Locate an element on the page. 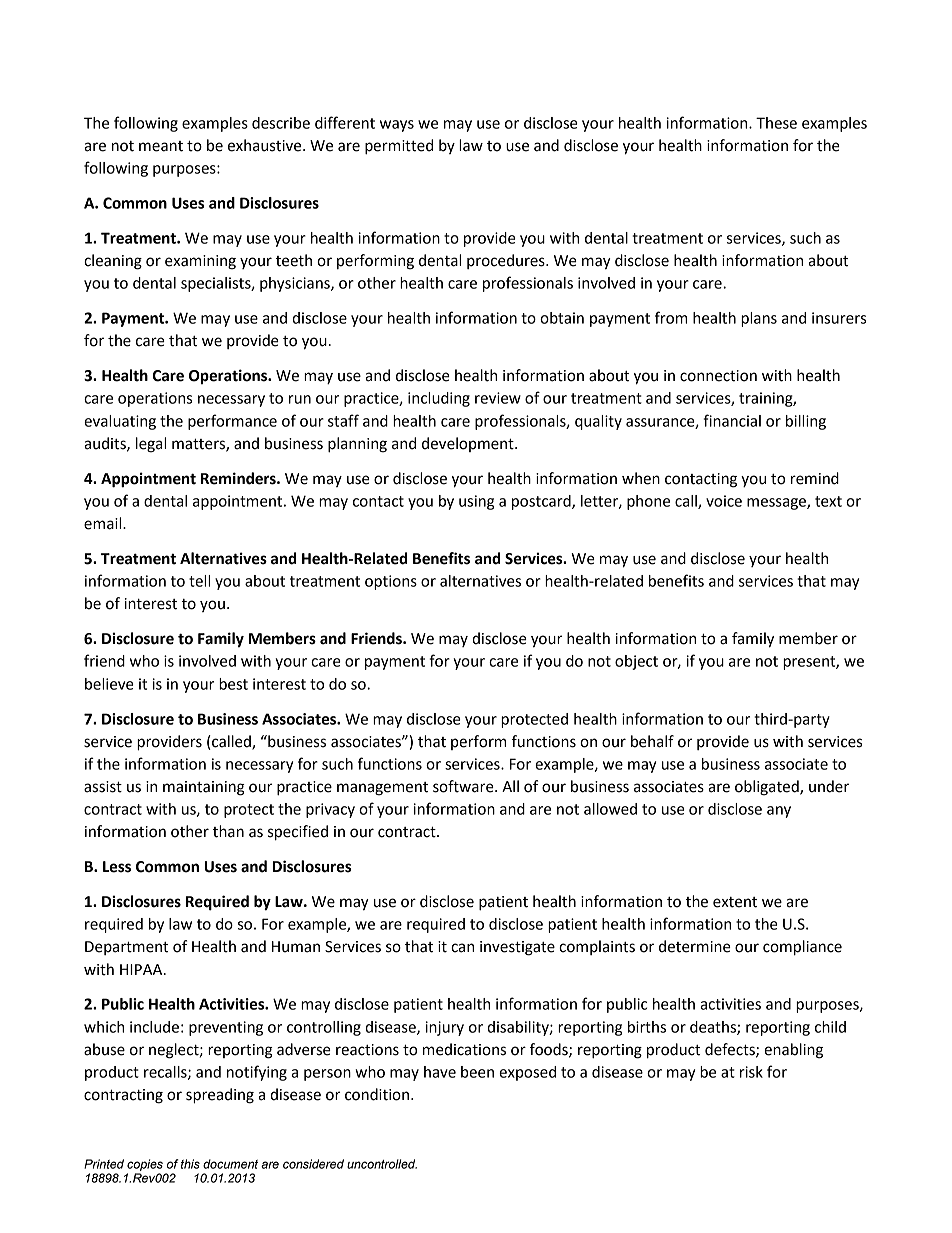 This image has height=1233, width=952. been is located at coordinates (477, 1072).
